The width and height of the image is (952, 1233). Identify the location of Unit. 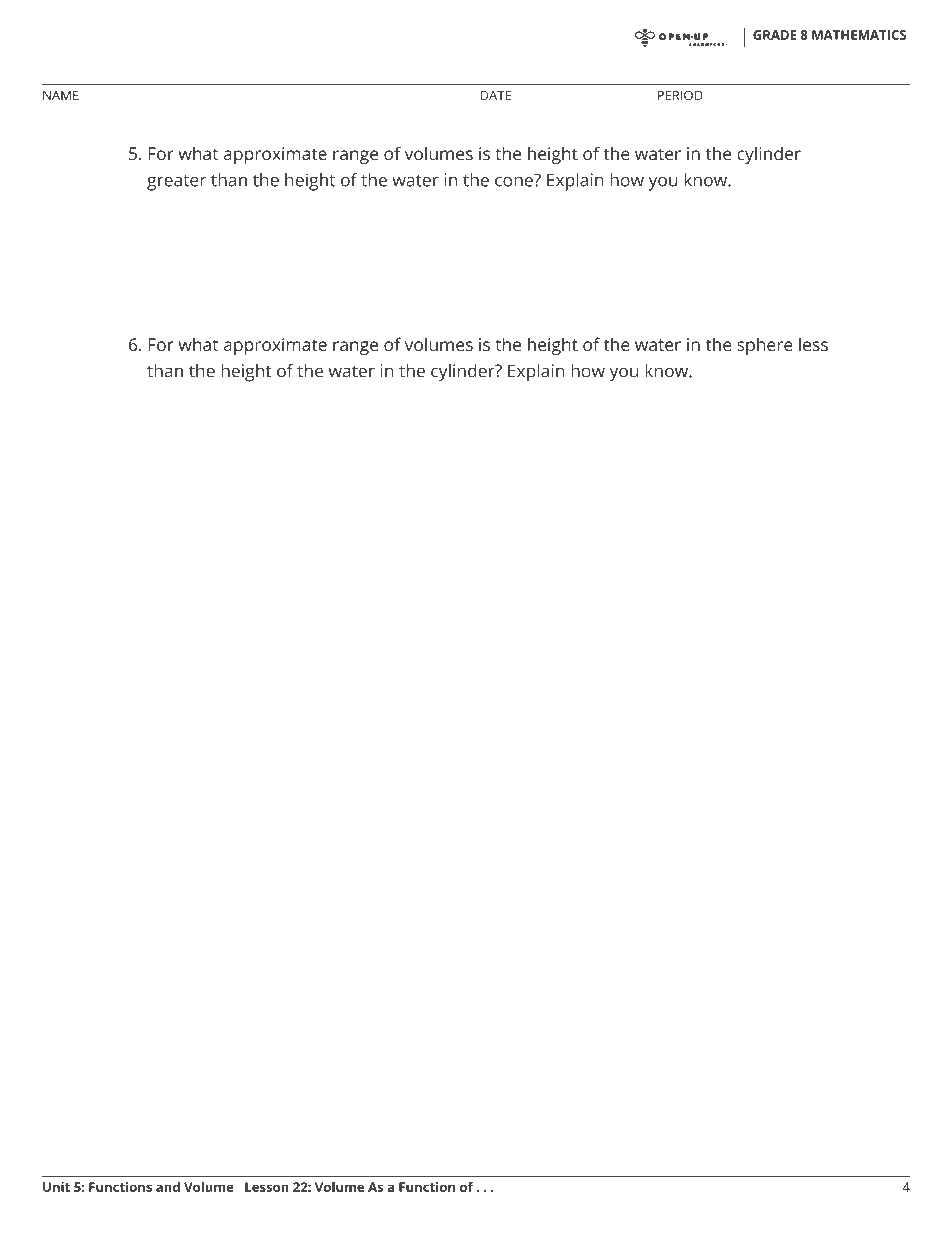
(56, 1187).
